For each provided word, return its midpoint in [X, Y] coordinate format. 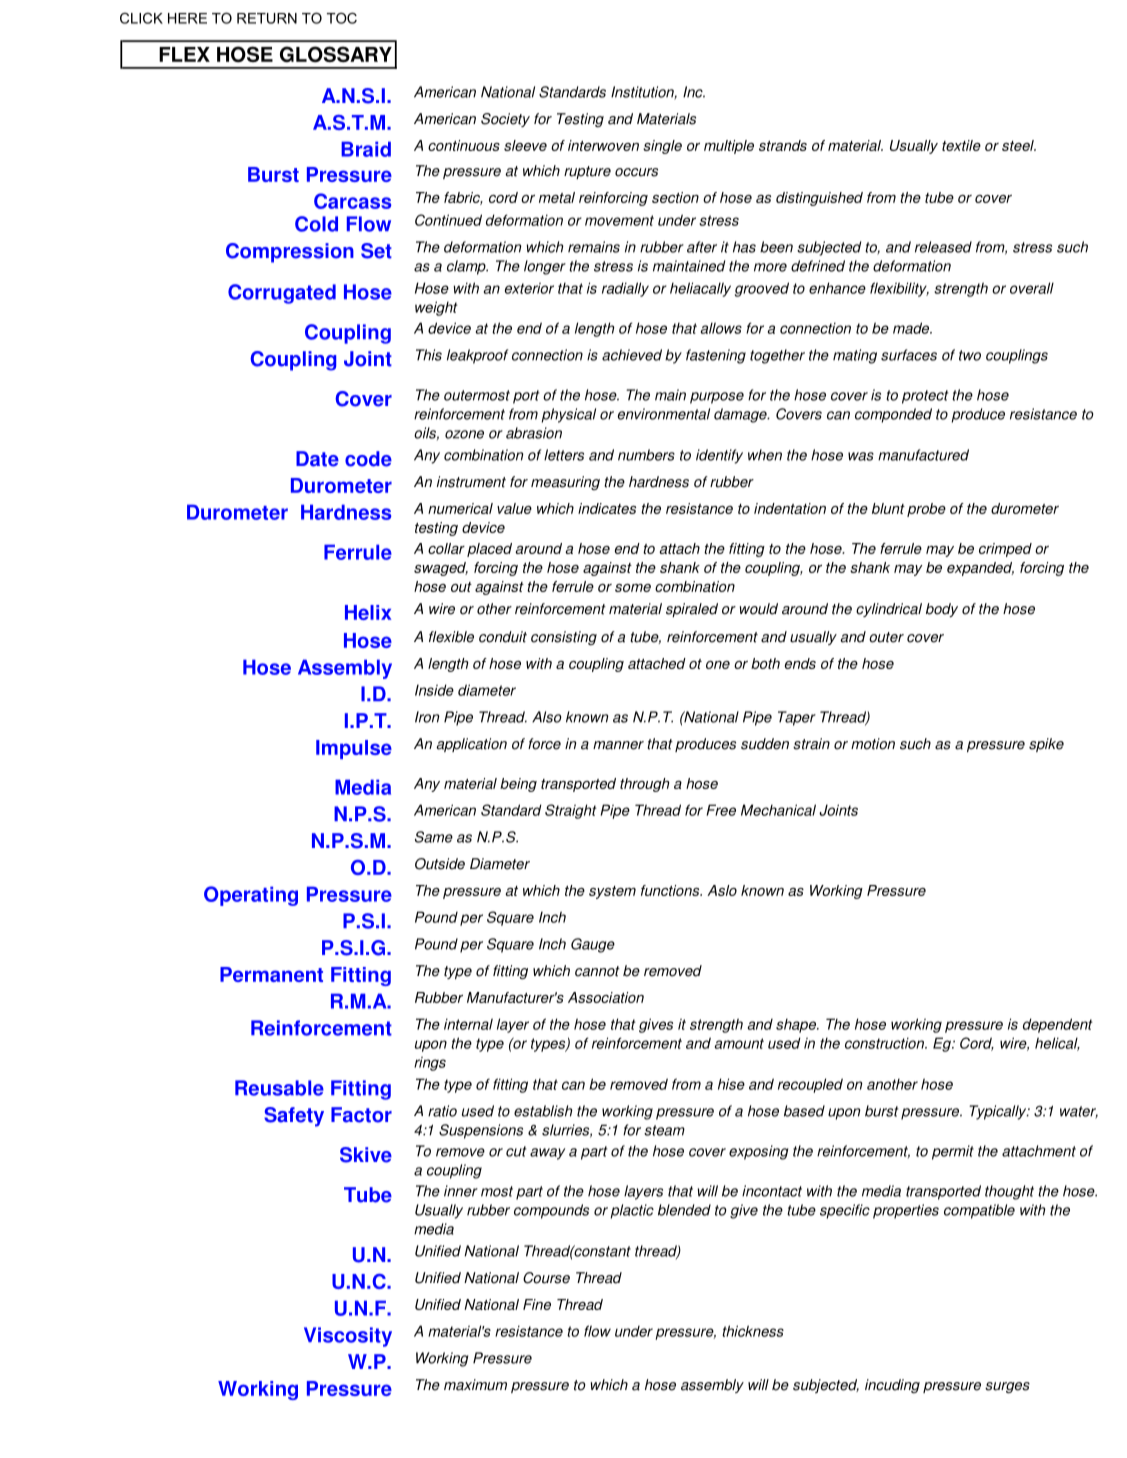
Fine [537, 1304]
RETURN [267, 18]
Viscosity [348, 1337]
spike [1046, 745]
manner [618, 745]
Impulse [354, 749]
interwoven [603, 145]
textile [961, 145]
